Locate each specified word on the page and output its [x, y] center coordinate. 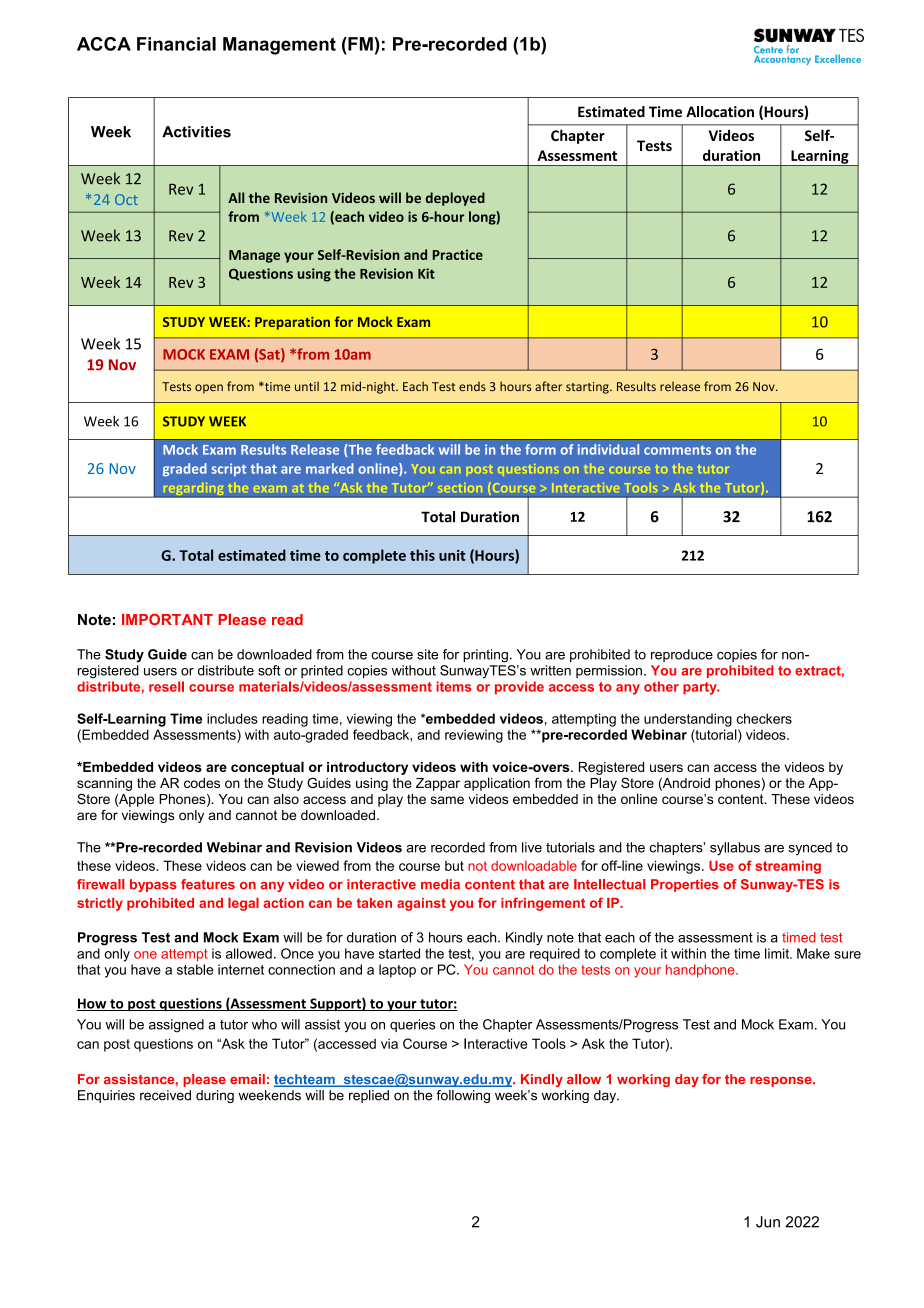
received [165, 1095]
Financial [176, 44]
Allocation [720, 112]
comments [677, 450]
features [208, 884]
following [463, 1096]
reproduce [682, 655]
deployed [455, 199]
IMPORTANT [167, 619]
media [440, 884]
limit [778, 953]
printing [485, 656]
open [209, 389]
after [548, 386]
